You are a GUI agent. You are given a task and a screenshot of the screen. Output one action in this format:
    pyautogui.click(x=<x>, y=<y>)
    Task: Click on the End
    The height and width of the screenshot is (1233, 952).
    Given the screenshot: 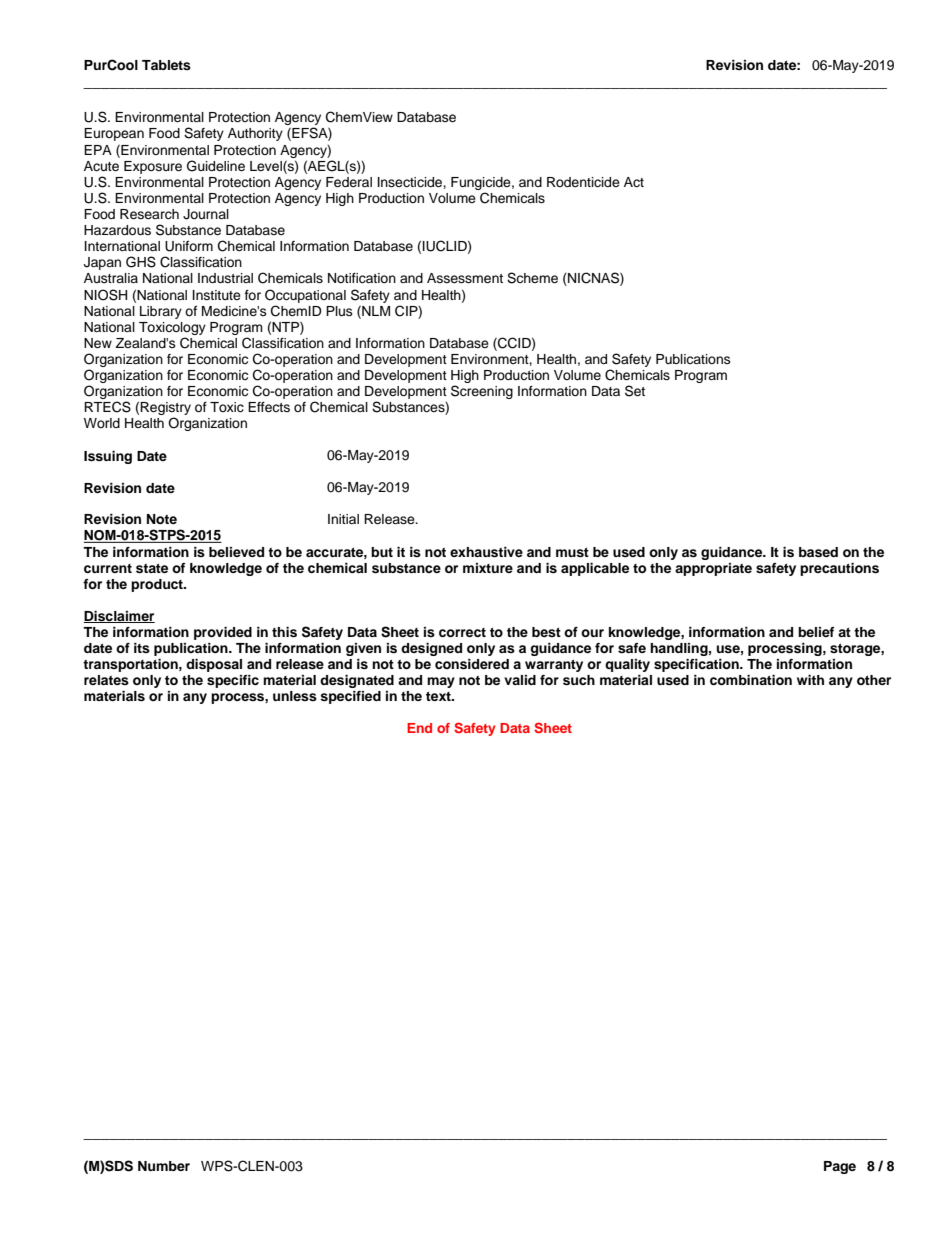 What is the action you would take?
    pyautogui.click(x=419, y=728)
